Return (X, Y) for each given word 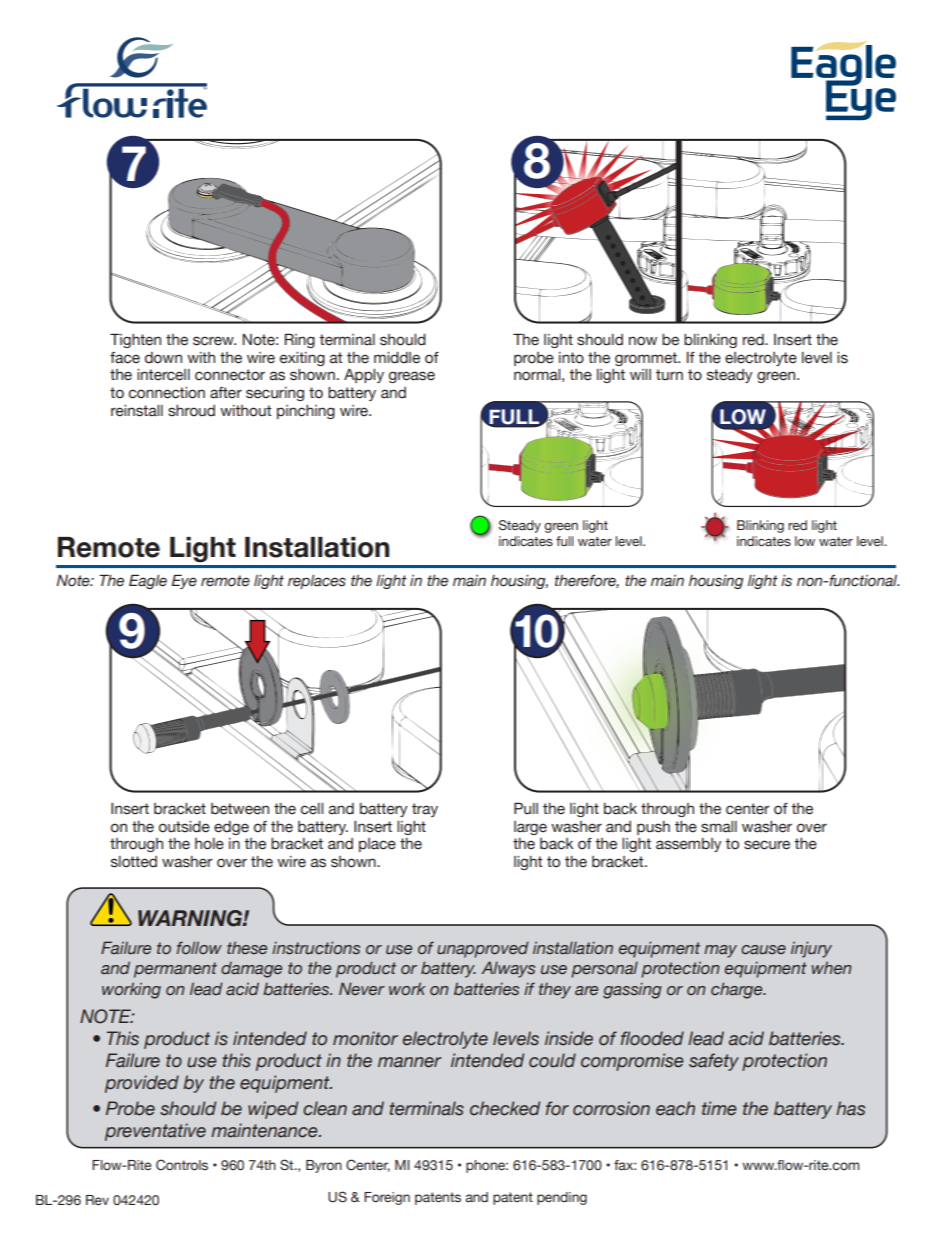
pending (562, 1198)
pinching (306, 412)
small (719, 827)
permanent (175, 970)
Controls (182, 1165)
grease (412, 377)
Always (508, 969)
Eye (184, 581)
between (240, 809)
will (640, 374)
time (719, 1108)
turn (669, 375)
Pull (526, 808)
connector (230, 375)
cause (763, 950)
